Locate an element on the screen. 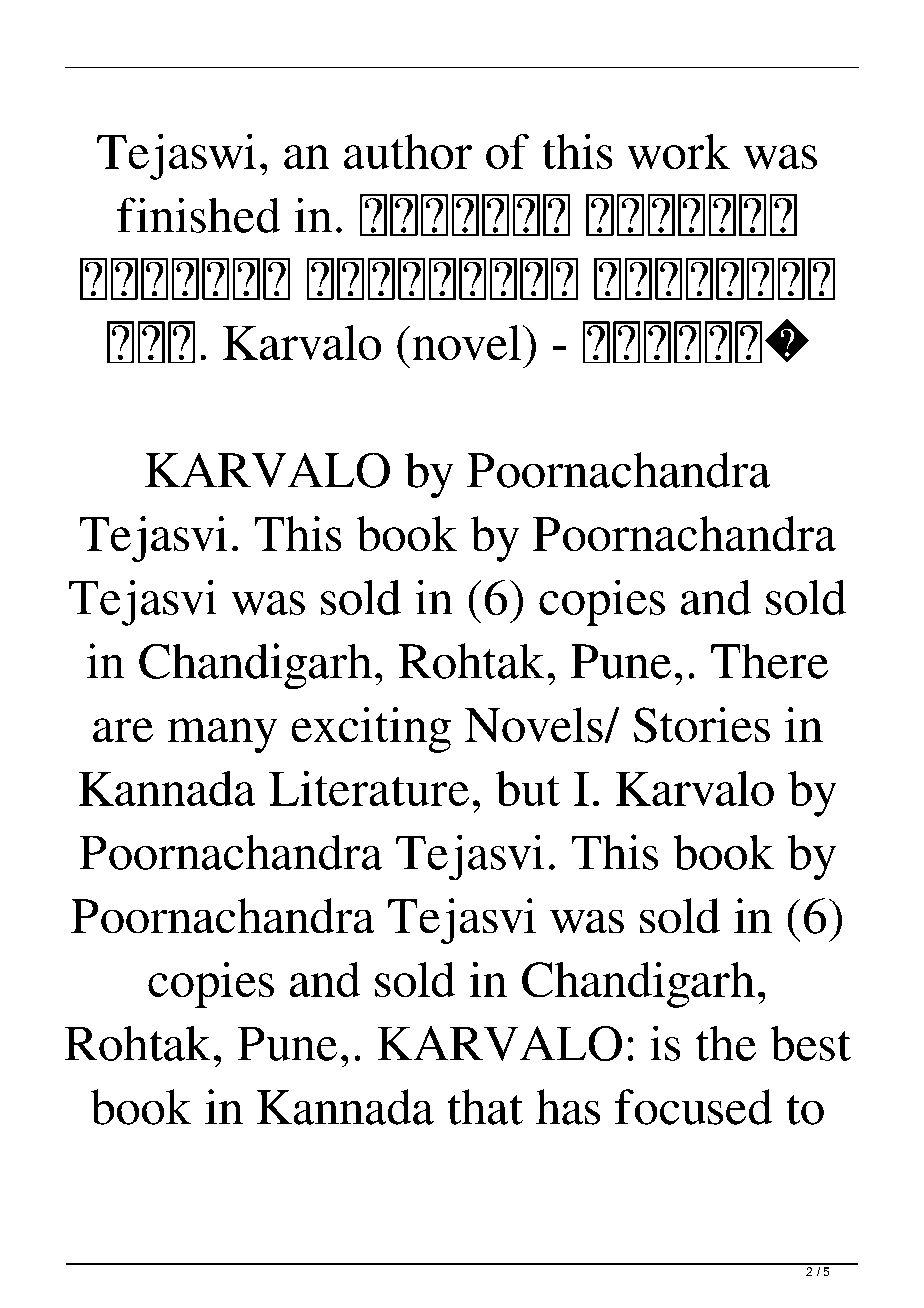  best is located at coordinates (811, 1043).
